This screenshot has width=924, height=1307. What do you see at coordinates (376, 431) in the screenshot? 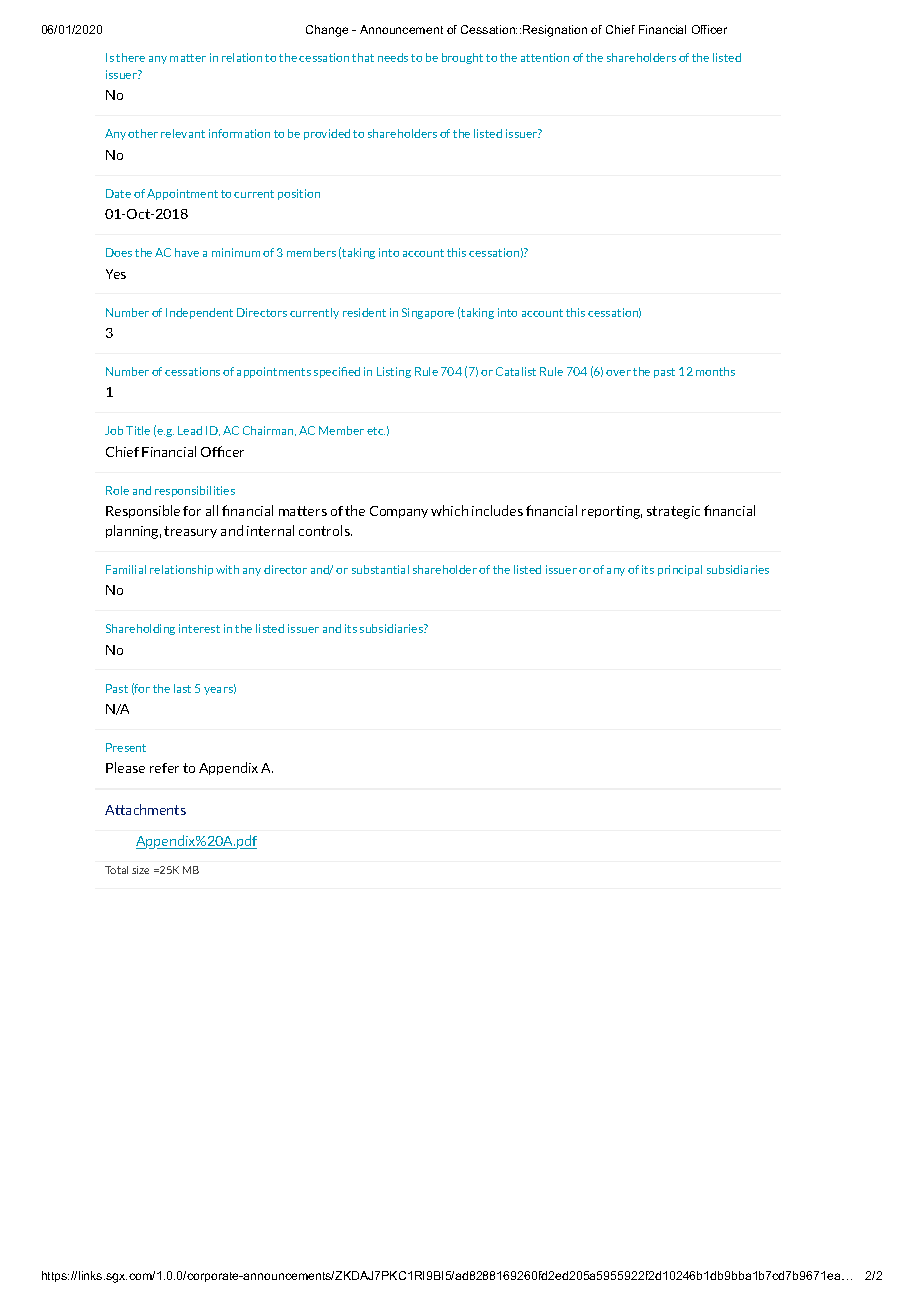
I see `etc` at bounding box center [376, 431].
